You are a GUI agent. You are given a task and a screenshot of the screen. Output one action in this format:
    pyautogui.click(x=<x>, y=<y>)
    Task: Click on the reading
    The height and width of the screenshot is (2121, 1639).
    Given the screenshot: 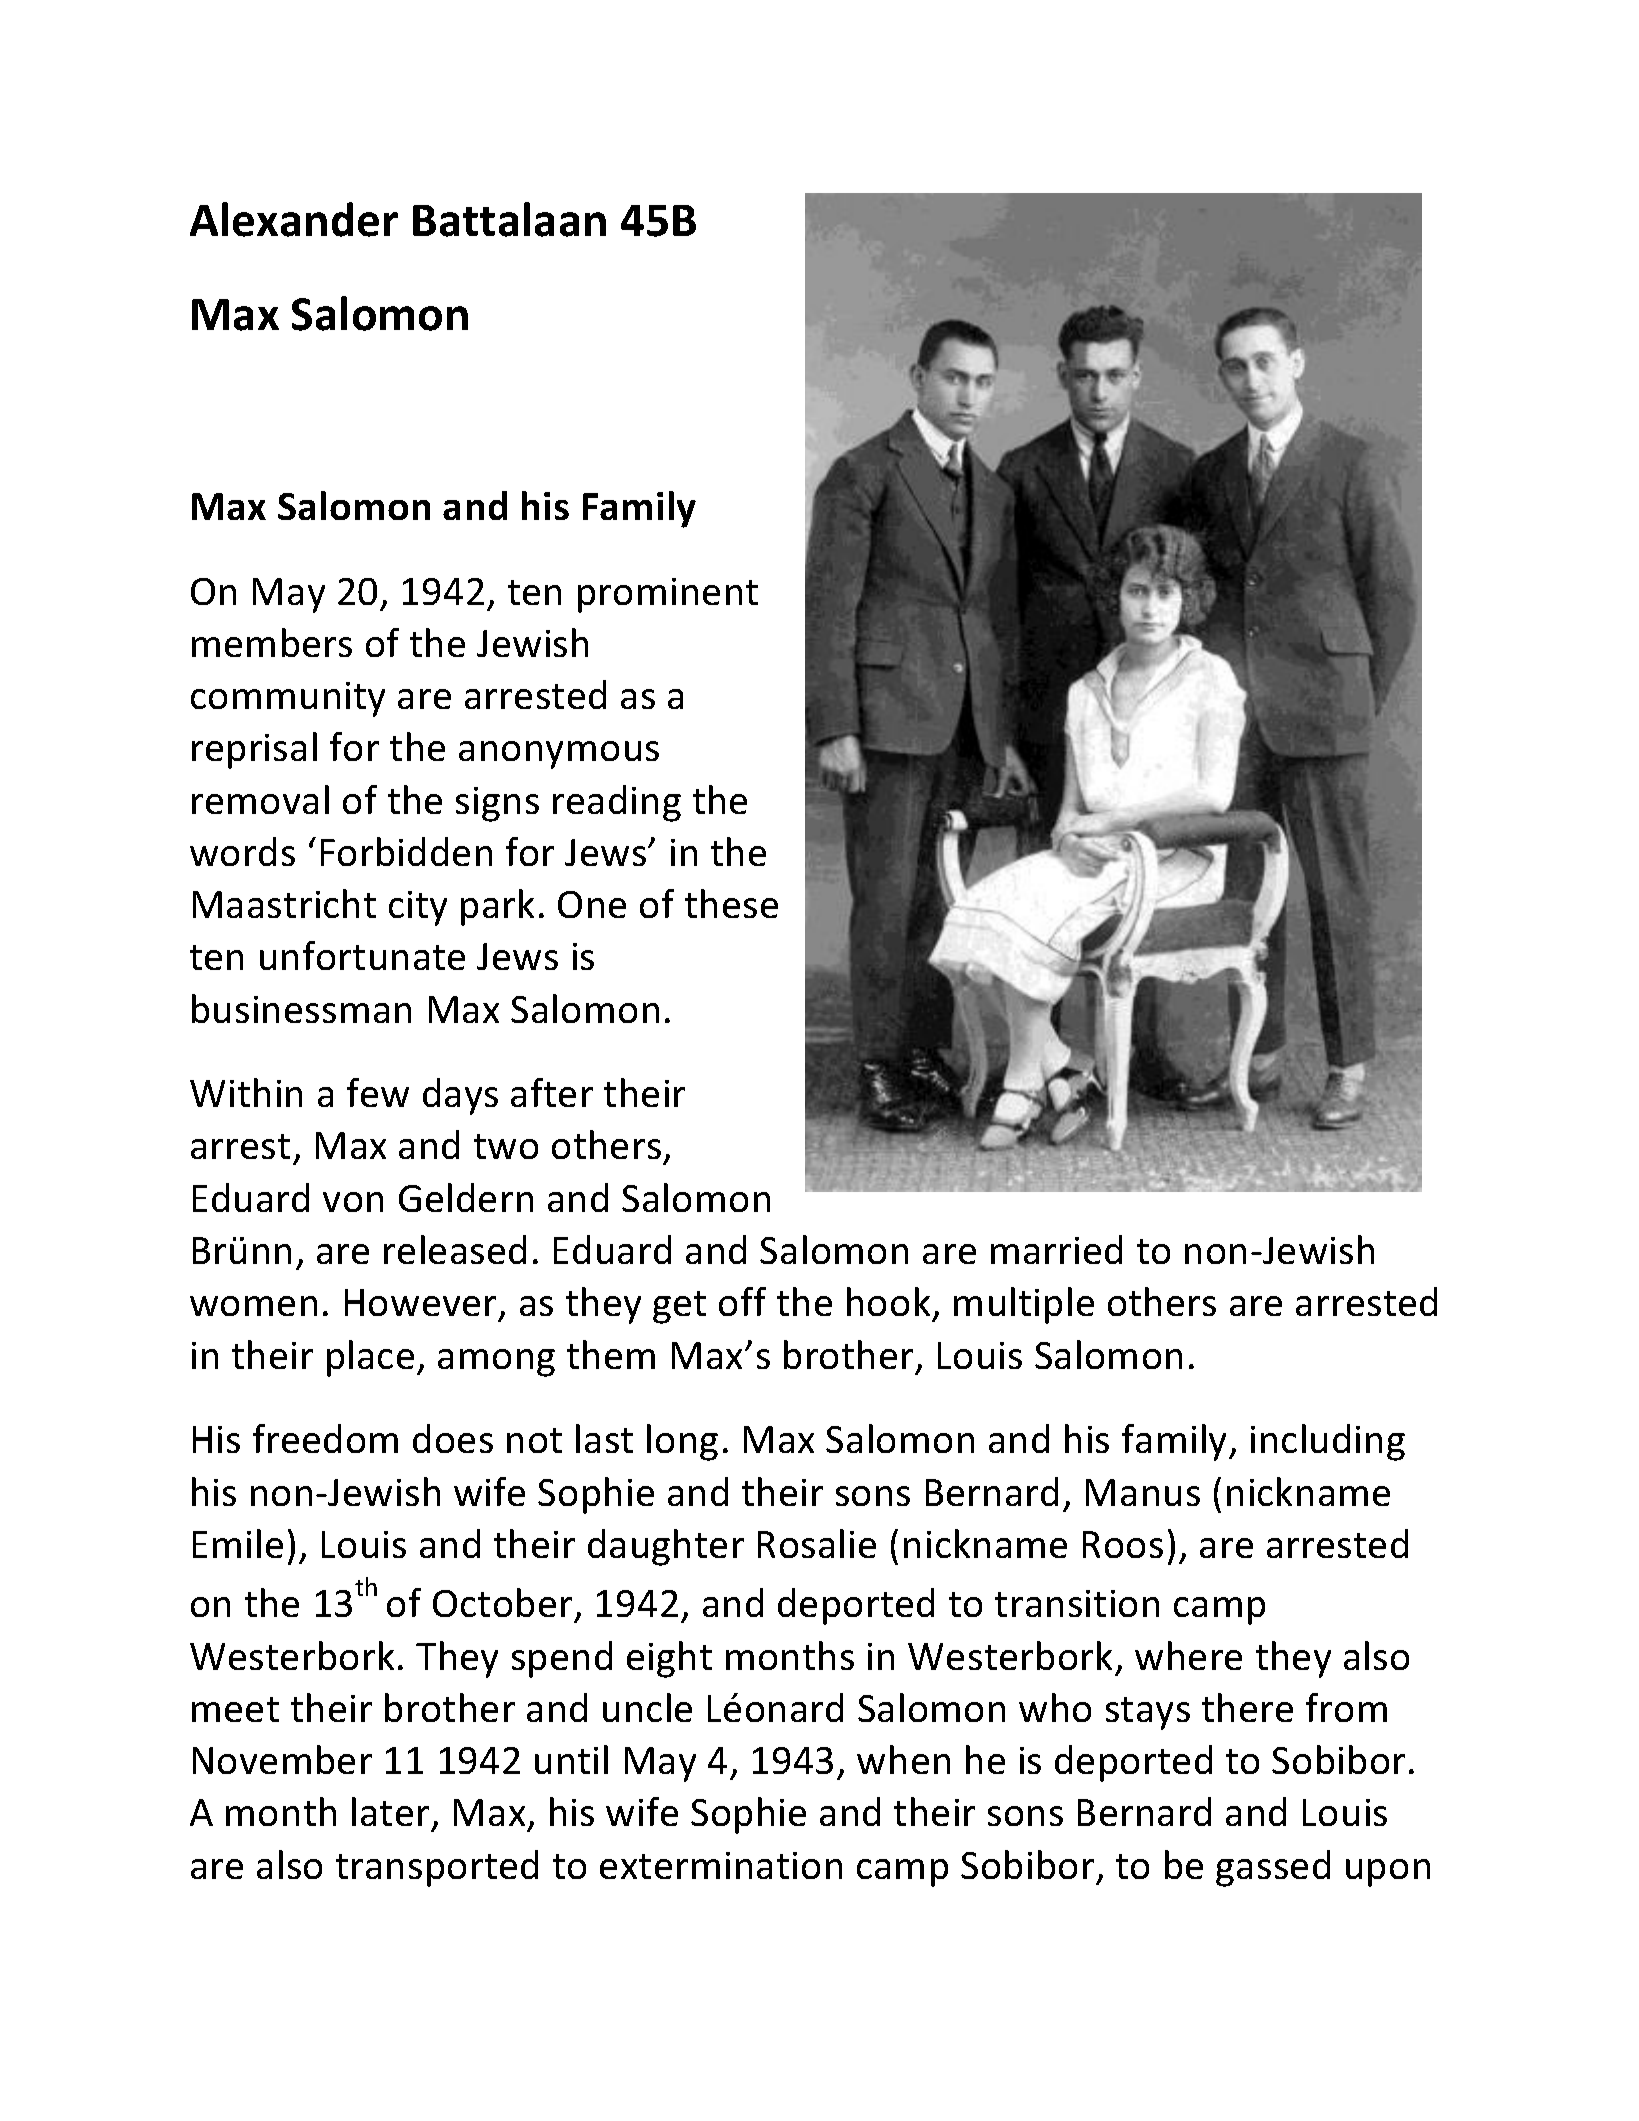 What is the action you would take?
    pyautogui.click(x=617, y=803)
